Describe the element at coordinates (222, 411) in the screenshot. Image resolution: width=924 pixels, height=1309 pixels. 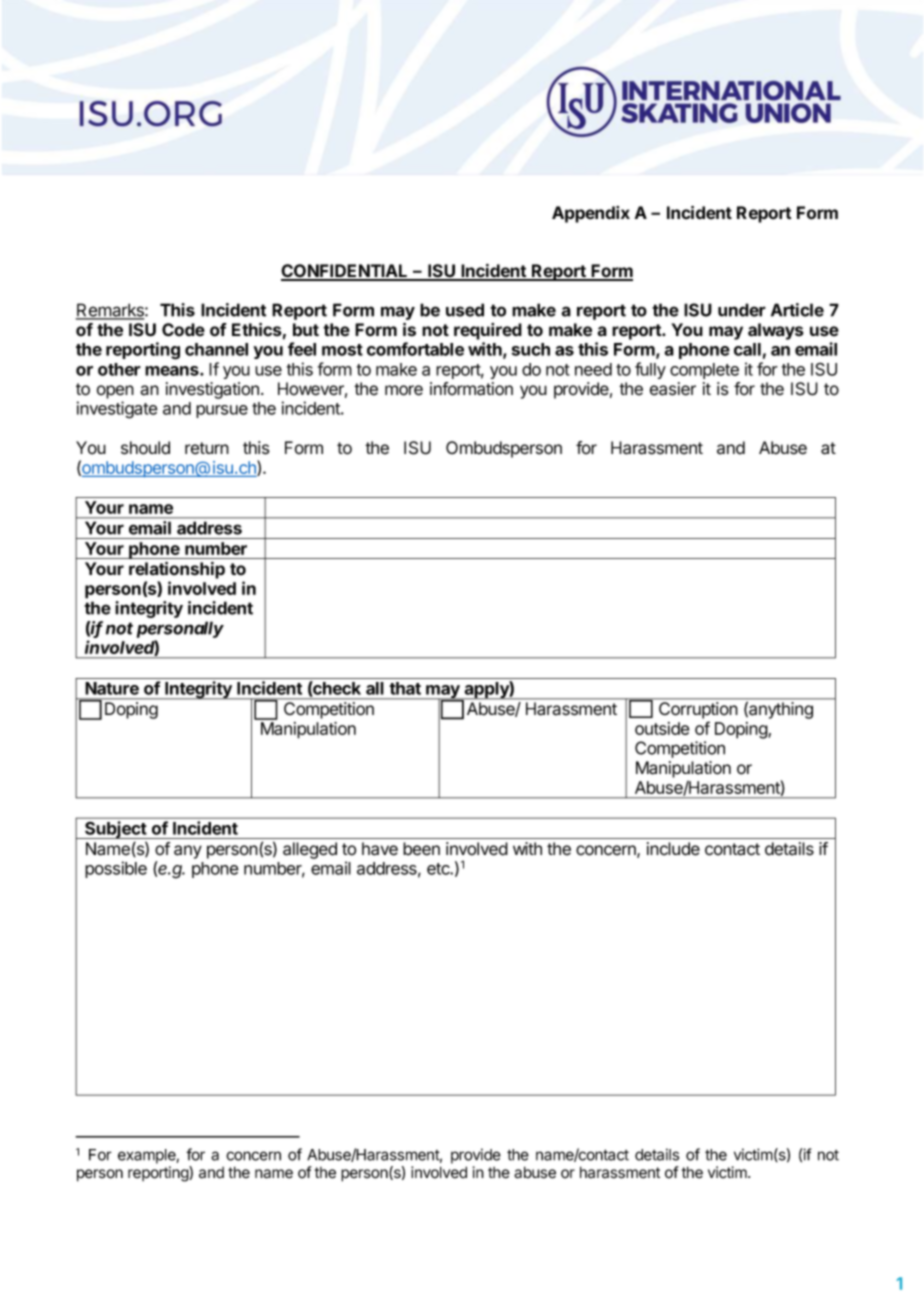
I see `pursue` at that location.
